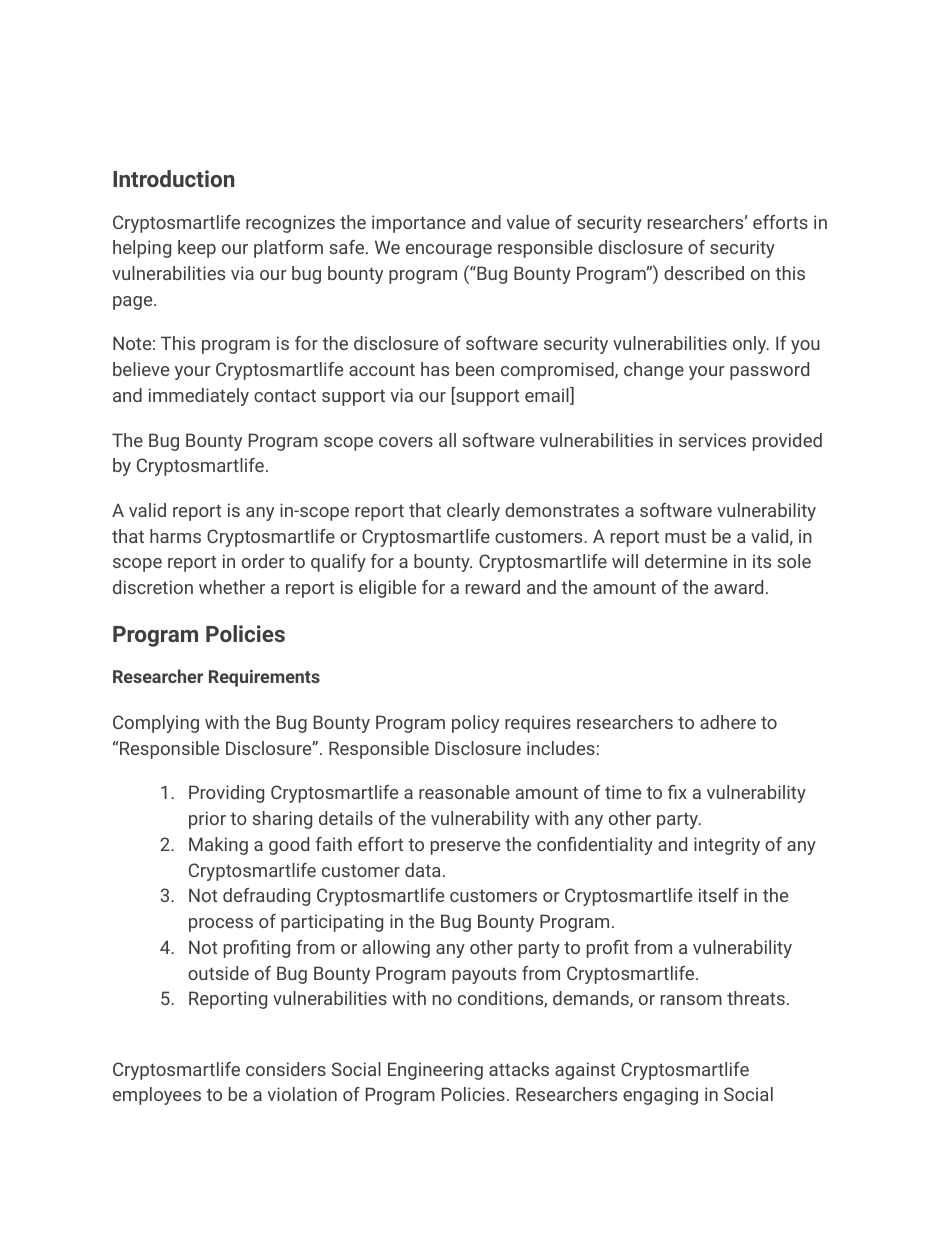  Describe the element at coordinates (173, 178) in the document. I see `Introduction` at that location.
